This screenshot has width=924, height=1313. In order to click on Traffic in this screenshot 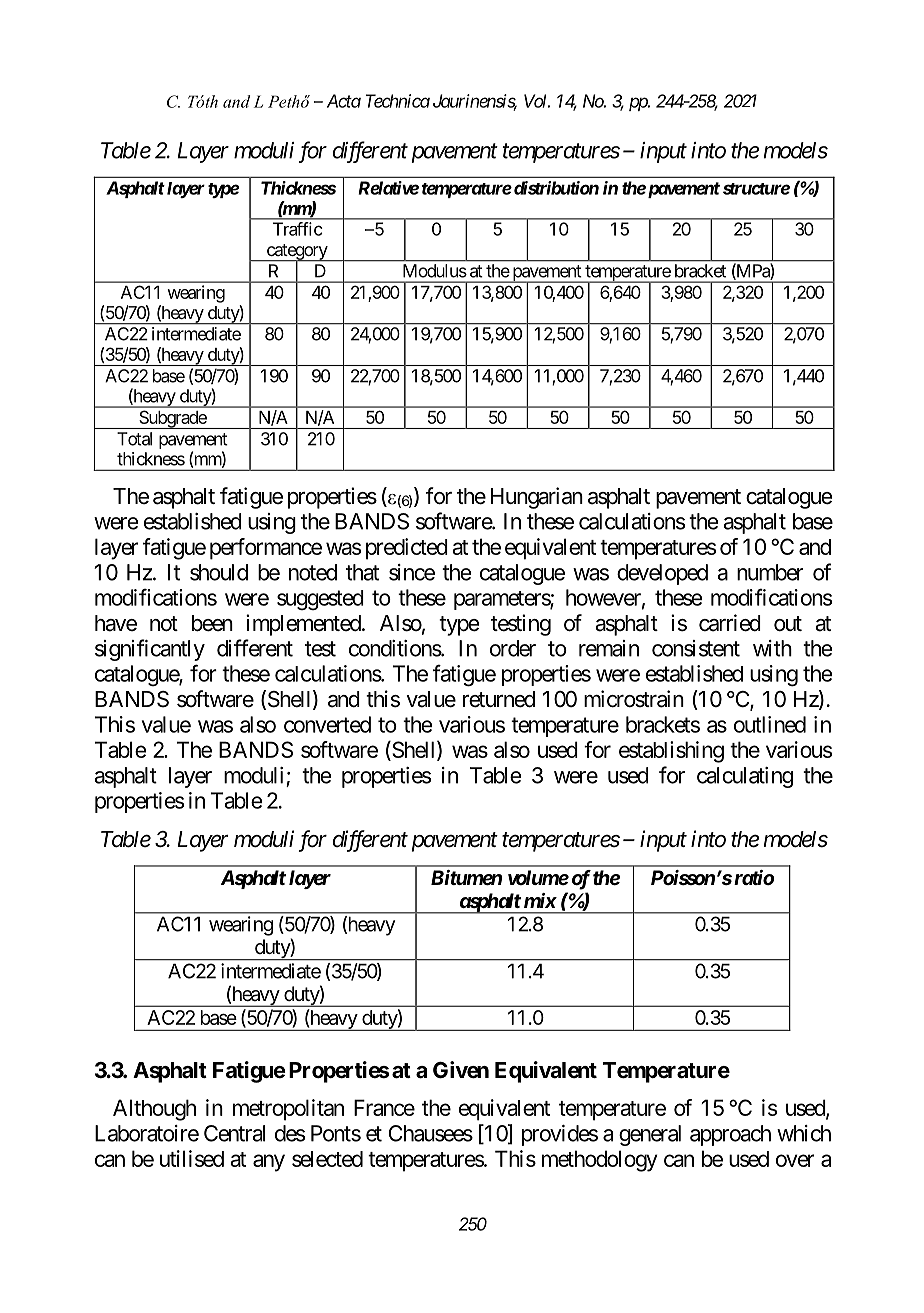, I will do `click(298, 229)`.
